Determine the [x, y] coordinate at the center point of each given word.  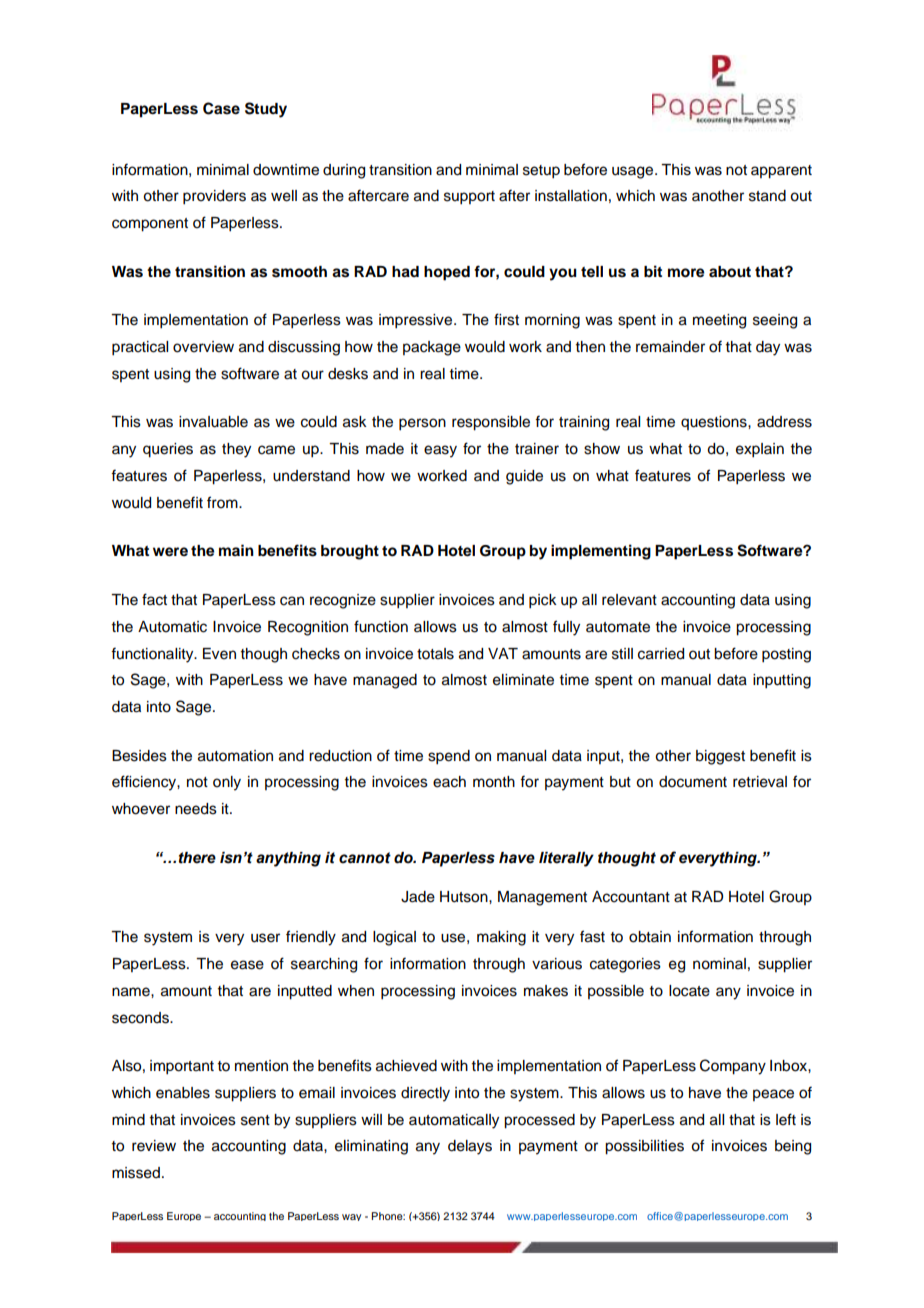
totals [435, 654]
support [469, 198]
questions [715, 423]
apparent [781, 172]
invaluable [213, 422]
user [265, 938]
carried [661, 654]
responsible [491, 423]
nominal [719, 964]
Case [221, 108]
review [154, 1146]
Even [219, 654]
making [501, 938]
